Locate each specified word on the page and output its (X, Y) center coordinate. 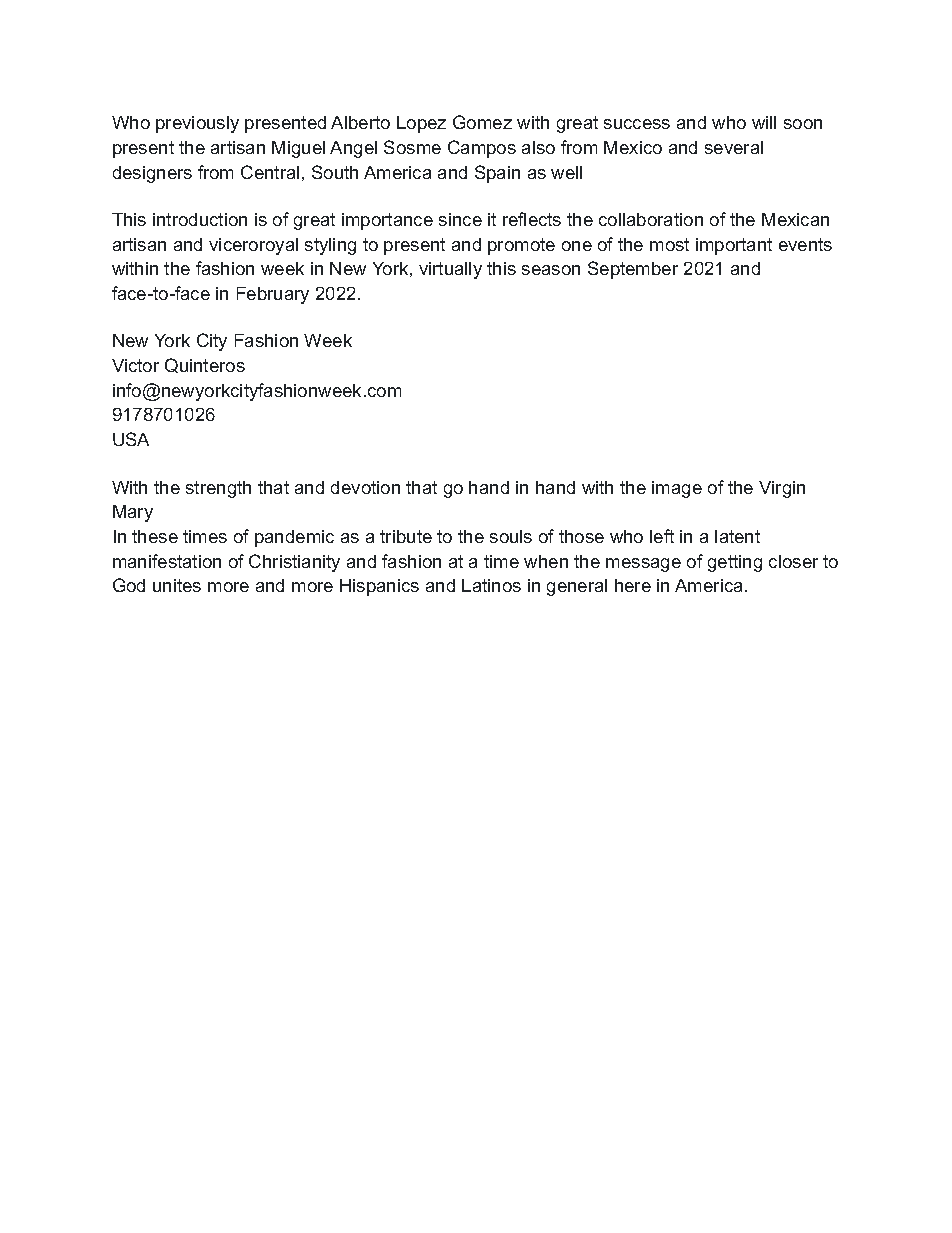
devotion (365, 487)
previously (197, 124)
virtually (450, 270)
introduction (200, 219)
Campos (482, 149)
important (734, 246)
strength (218, 489)
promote (521, 246)
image (677, 489)
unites (177, 585)
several (734, 147)
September (633, 270)
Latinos (491, 585)
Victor (135, 365)
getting (735, 563)
